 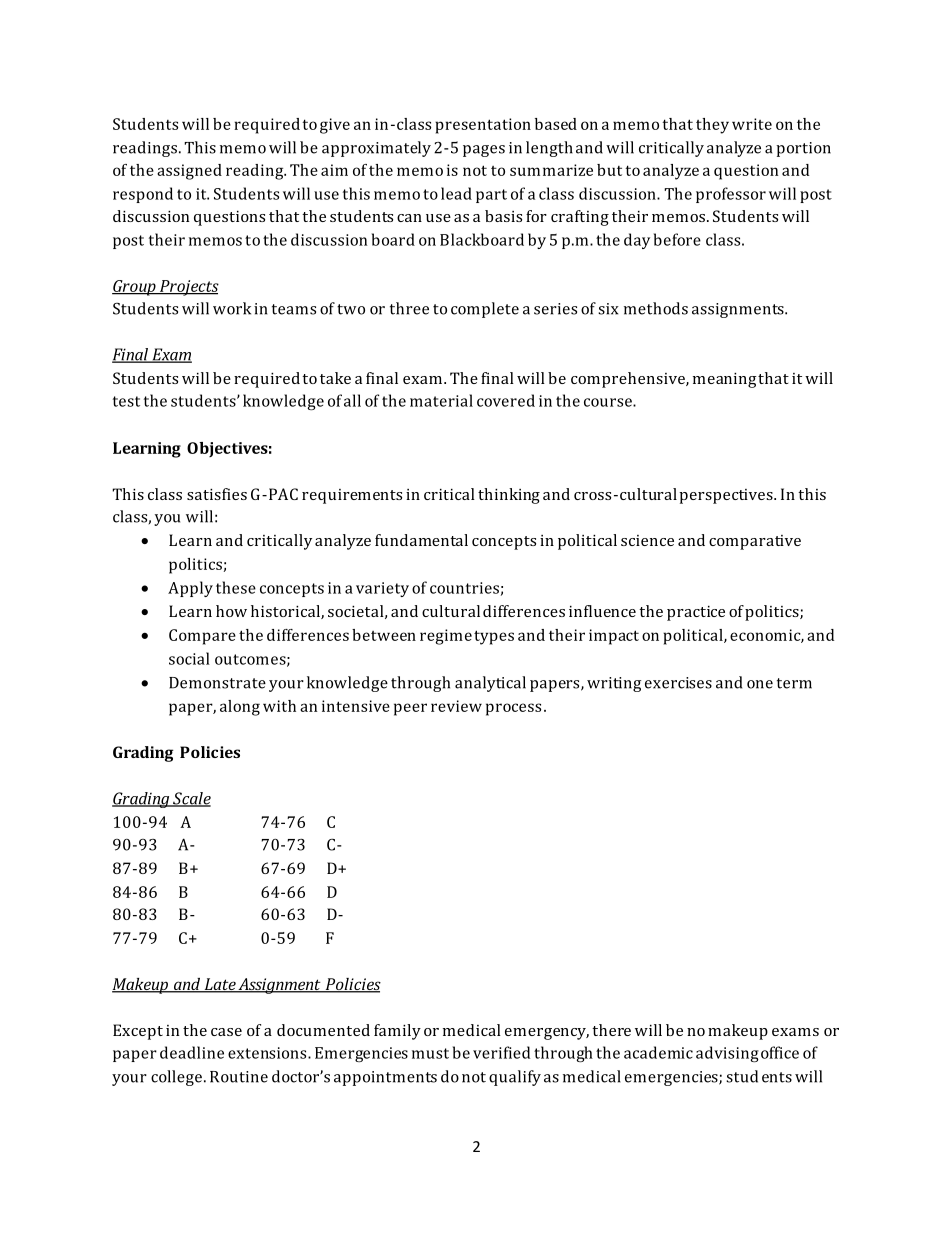 What do you see at coordinates (189, 172) in the document?
I see `assigned` at bounding box center [189, 172].
